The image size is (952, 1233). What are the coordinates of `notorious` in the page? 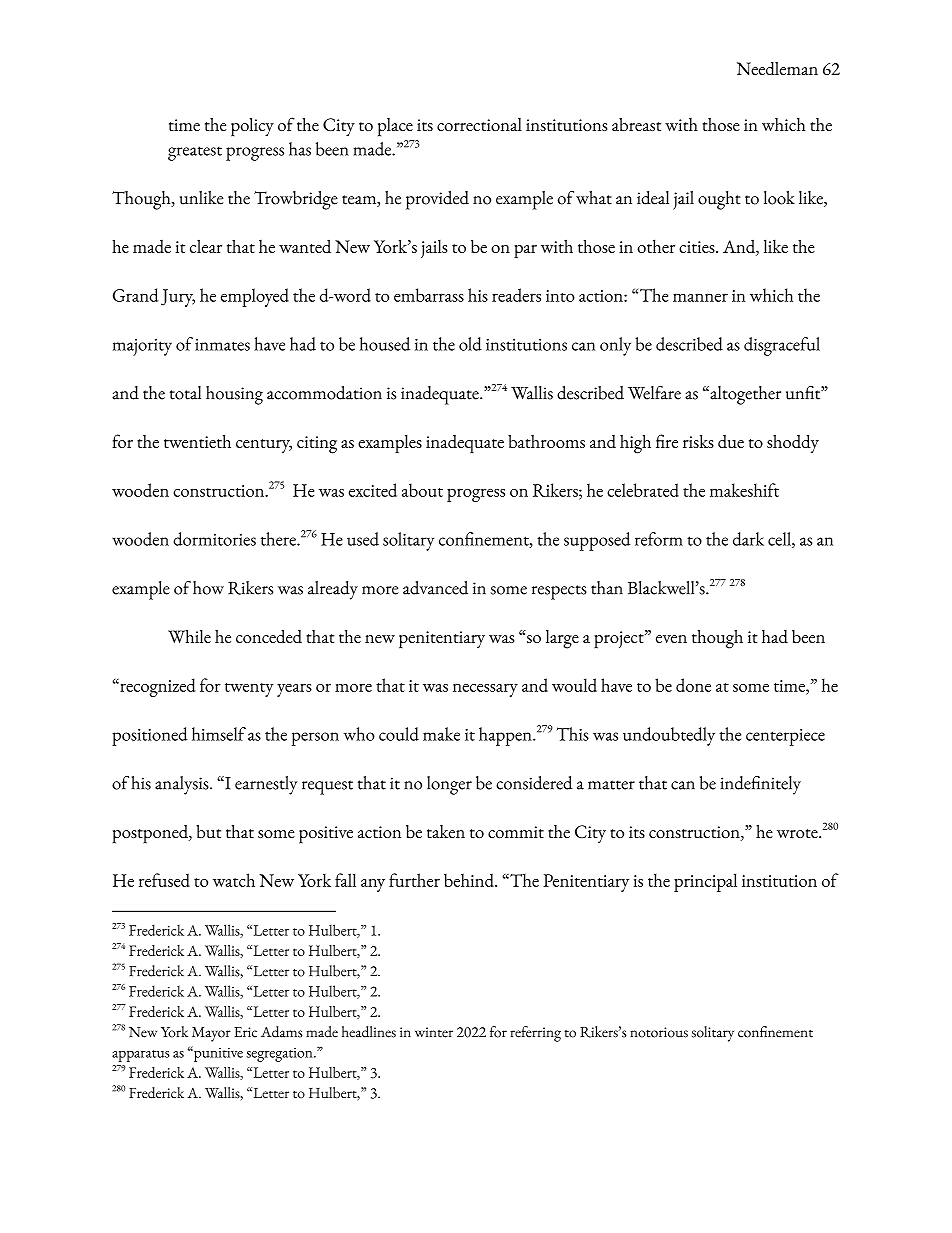 It's located at (659, 1032).
